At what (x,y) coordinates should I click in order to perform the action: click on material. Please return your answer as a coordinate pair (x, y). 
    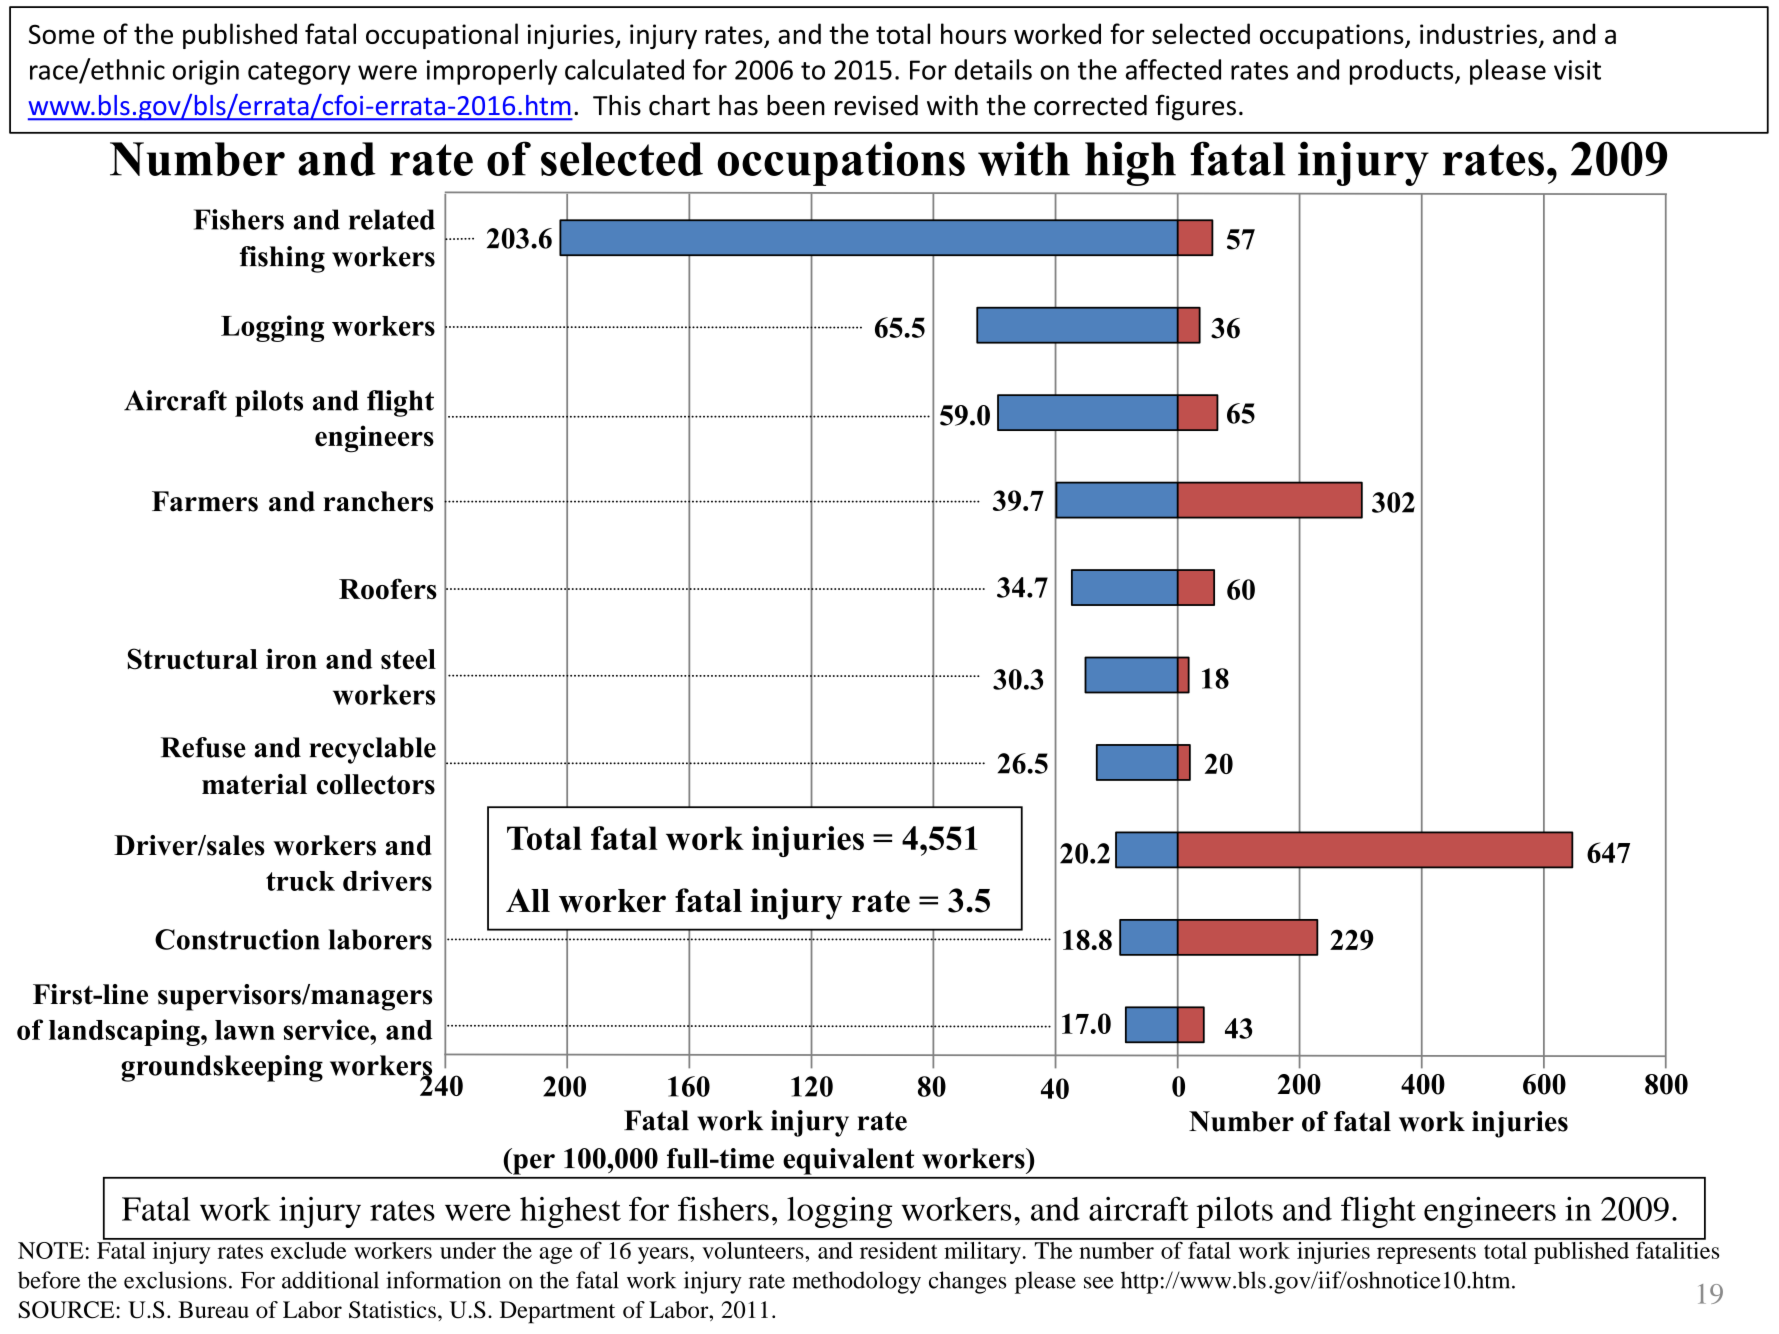
    Looking at the image, I should click on (254, 784).
